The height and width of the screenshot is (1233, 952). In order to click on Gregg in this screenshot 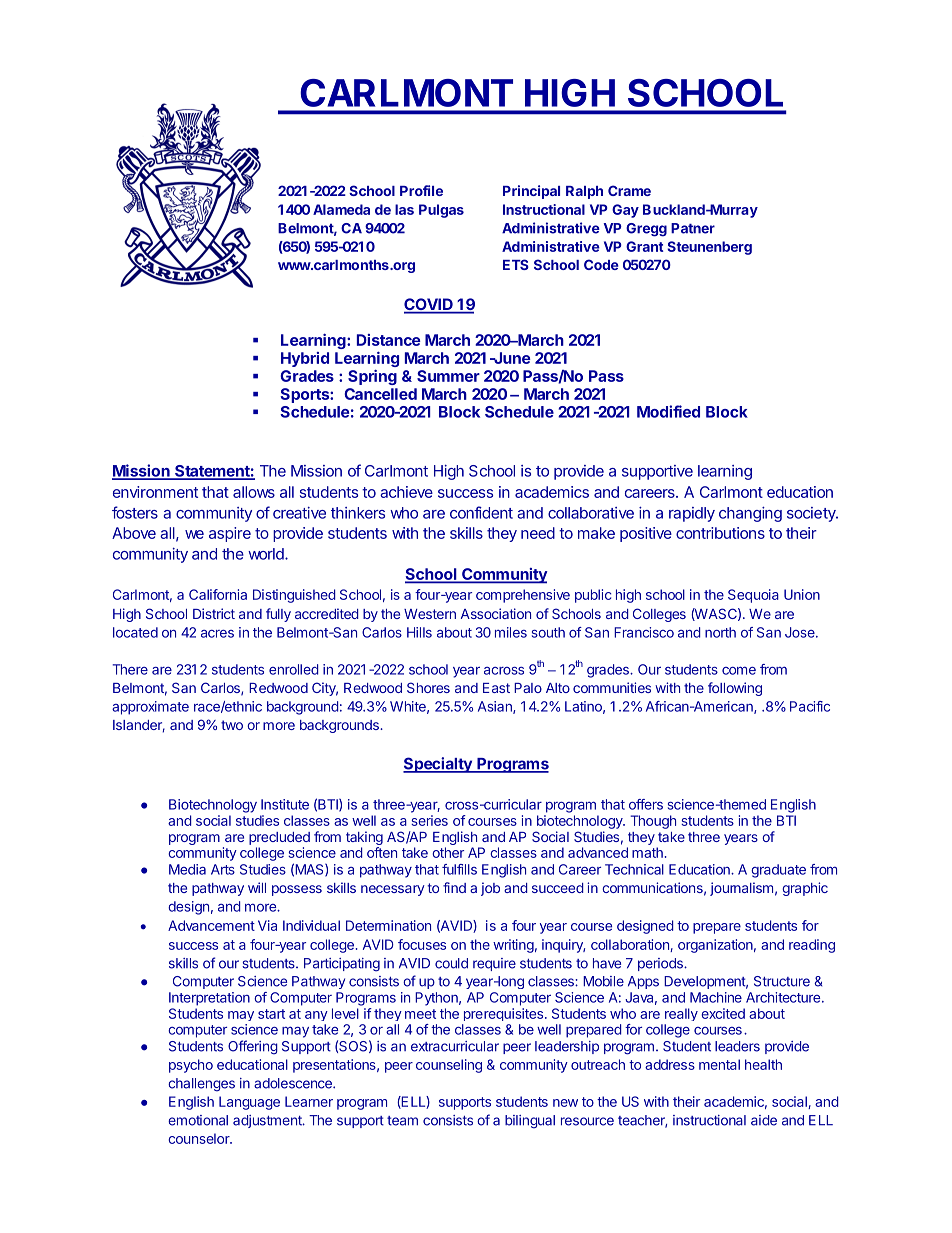, I will do `click(646, 230)`.
